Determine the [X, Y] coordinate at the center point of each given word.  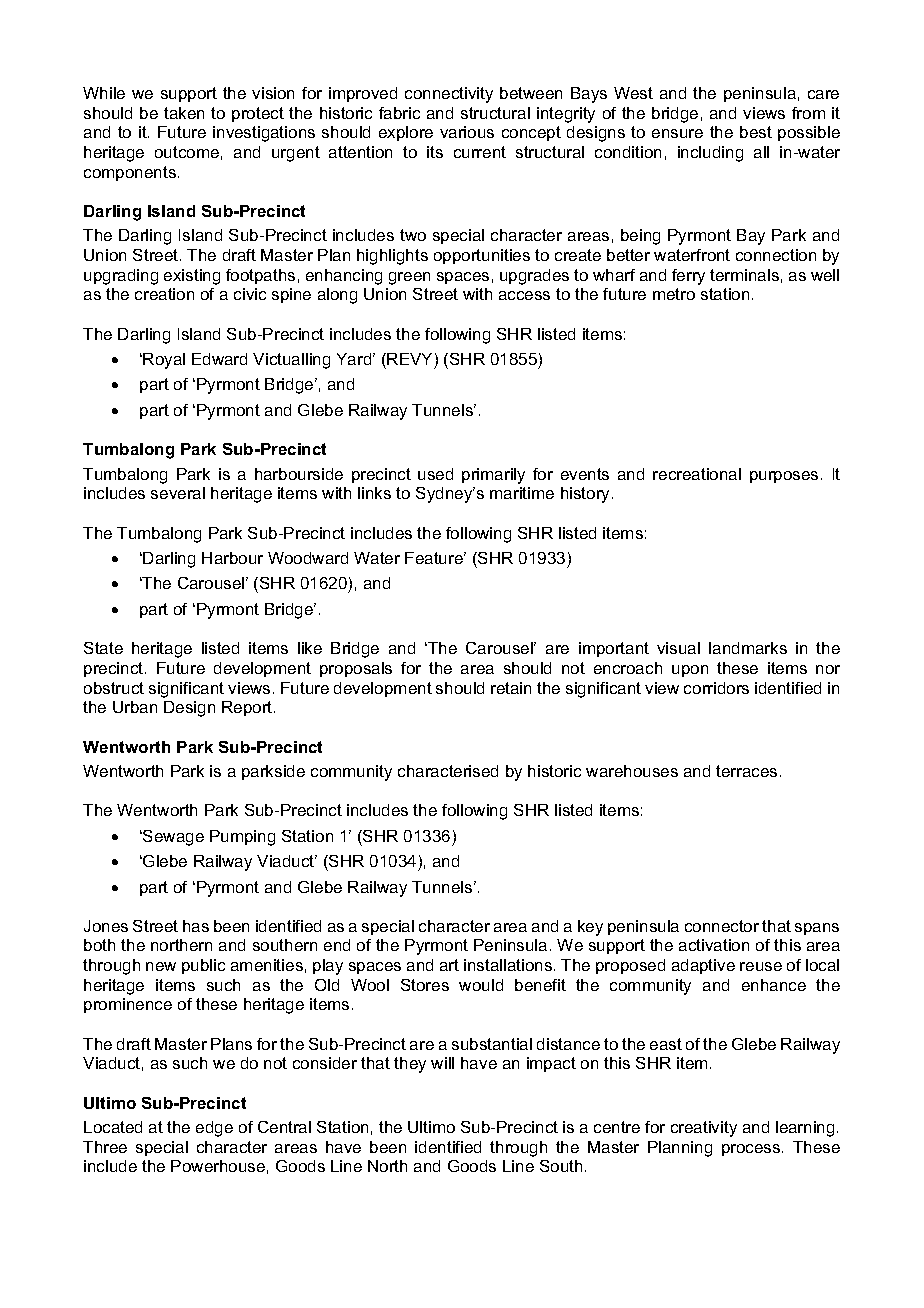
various [467, 132]
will [442, 1063]
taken [184, 113]
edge [214, 1129]
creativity [704, 1129]
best [756, 132]
